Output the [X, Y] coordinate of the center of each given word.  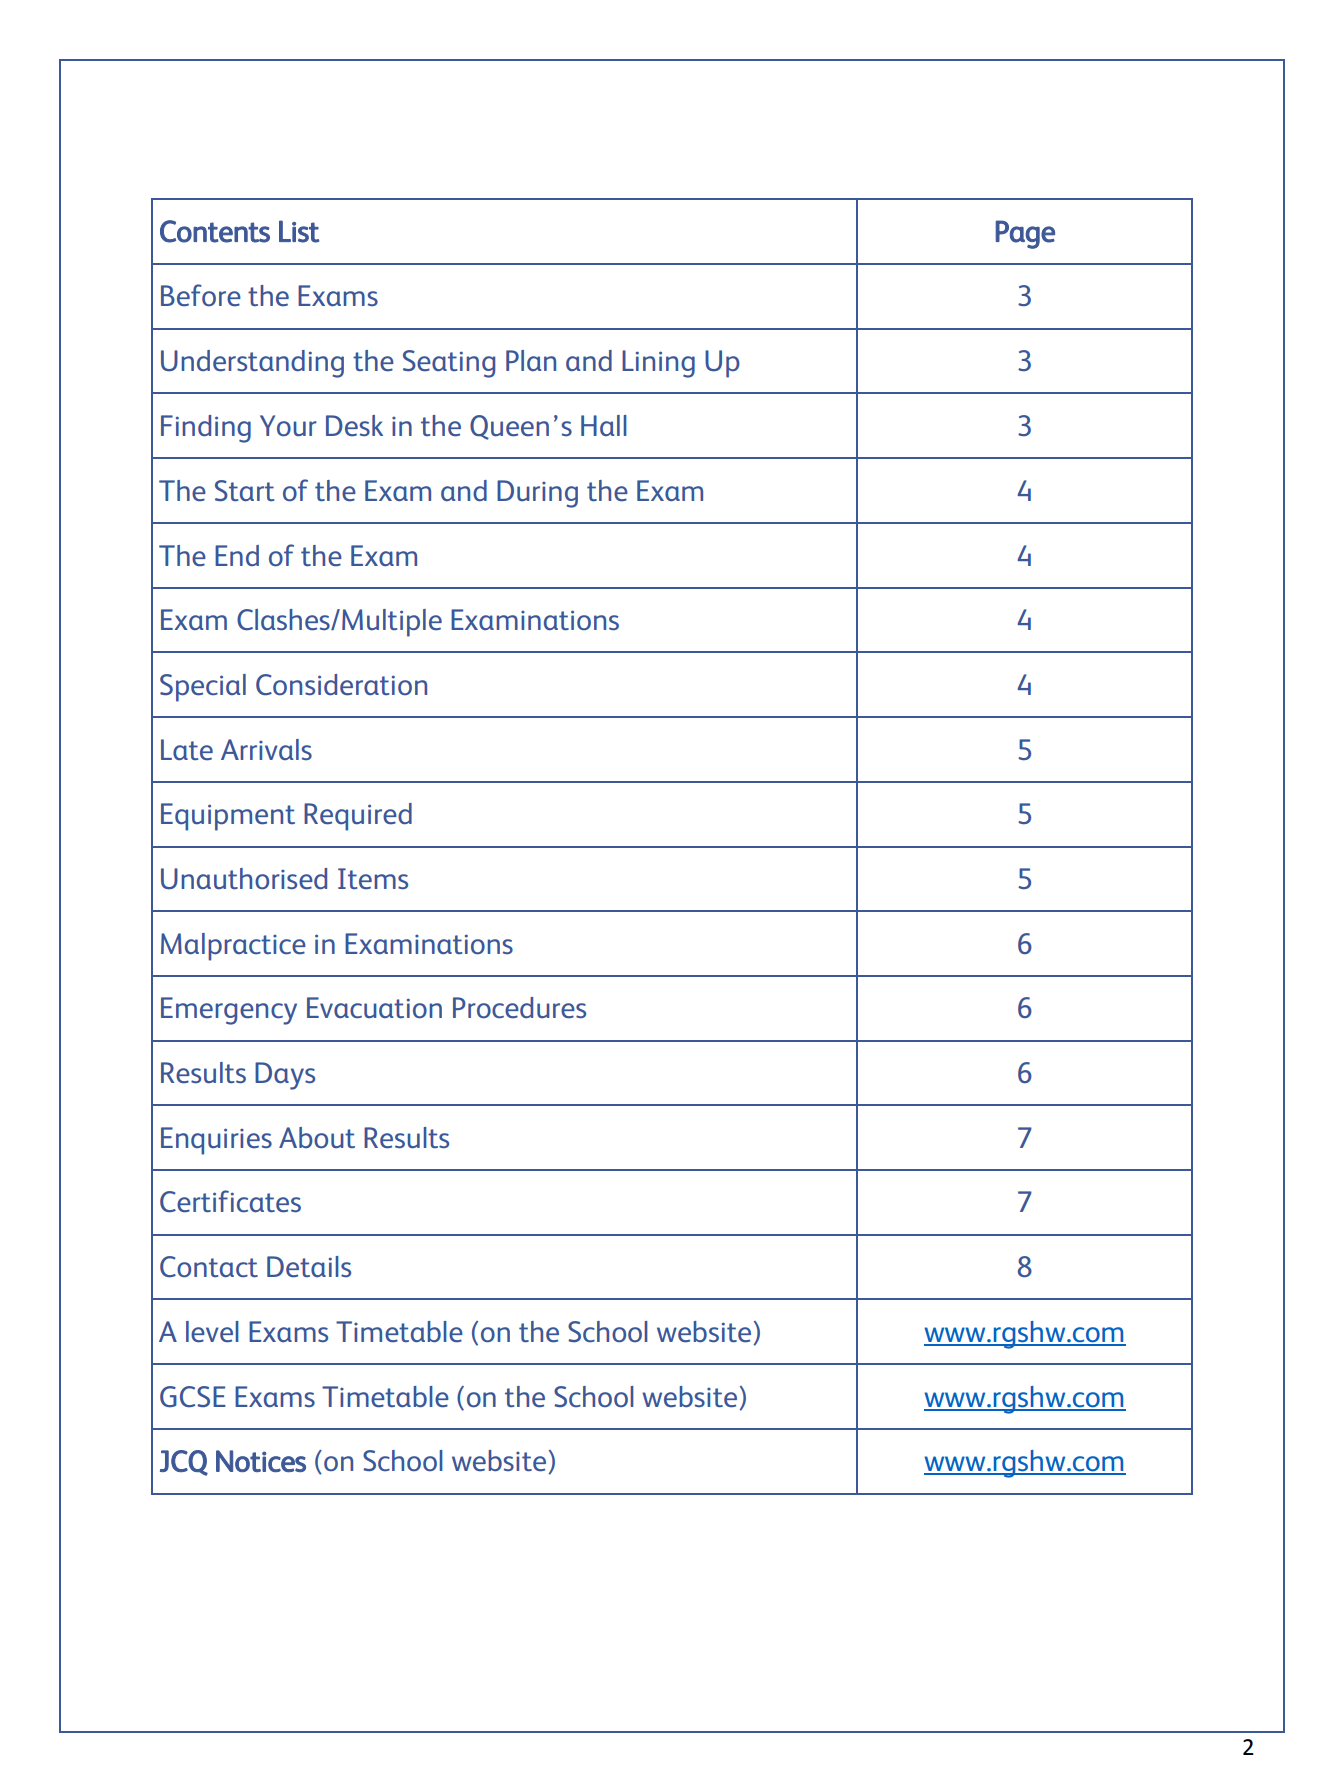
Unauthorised [244, 879]
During [537, 494]
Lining [658, 364]
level [212, 1332]
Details [309, 1267]
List [299, 231]
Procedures [519, 1008]
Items [373, 879]
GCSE [193, 1397]
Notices [261, 1461]
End [237, 555]
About [317, 1138]
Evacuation [374, 1008]
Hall [604, 425]
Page [1025, 234]
